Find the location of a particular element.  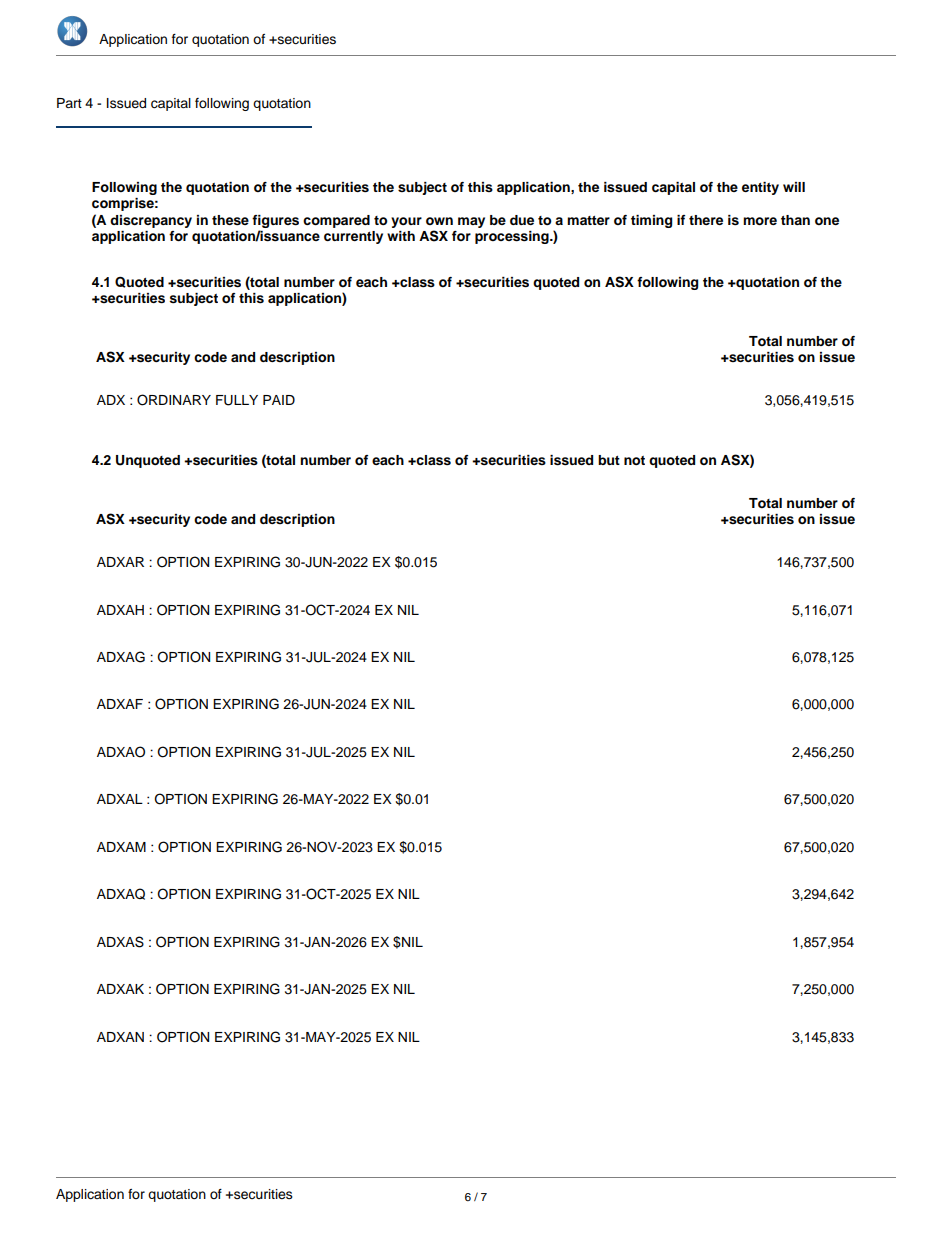

ORDINARY is located at coordinates (174, 400).
